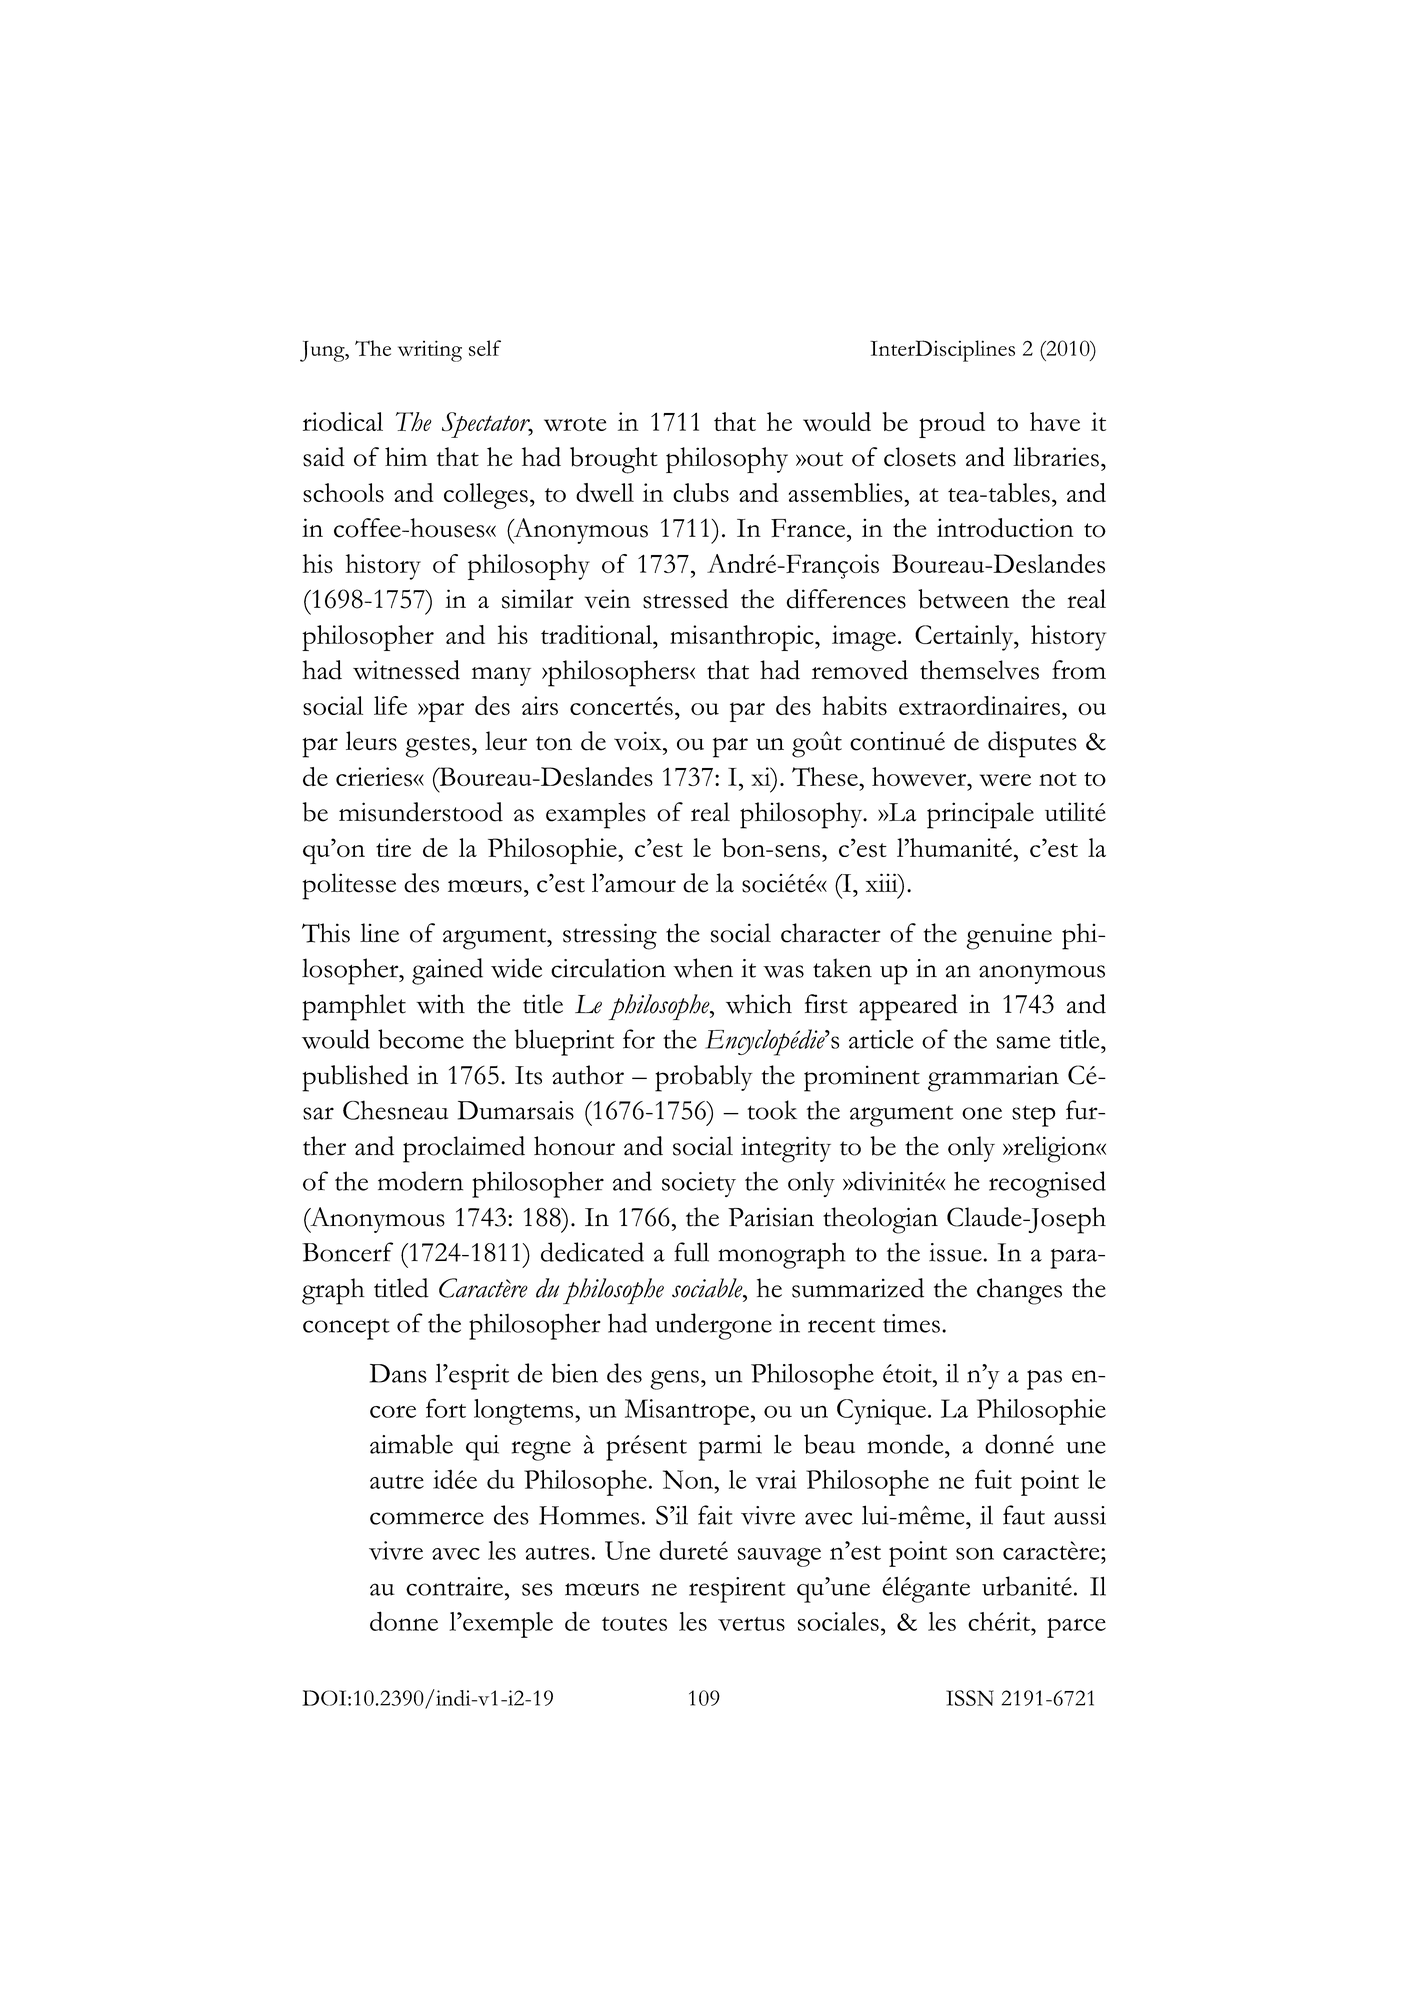  What do you see at coordinates (970, 1698) in the screenshot?
I see `ISSN` at bounding box center [970, 1698].
